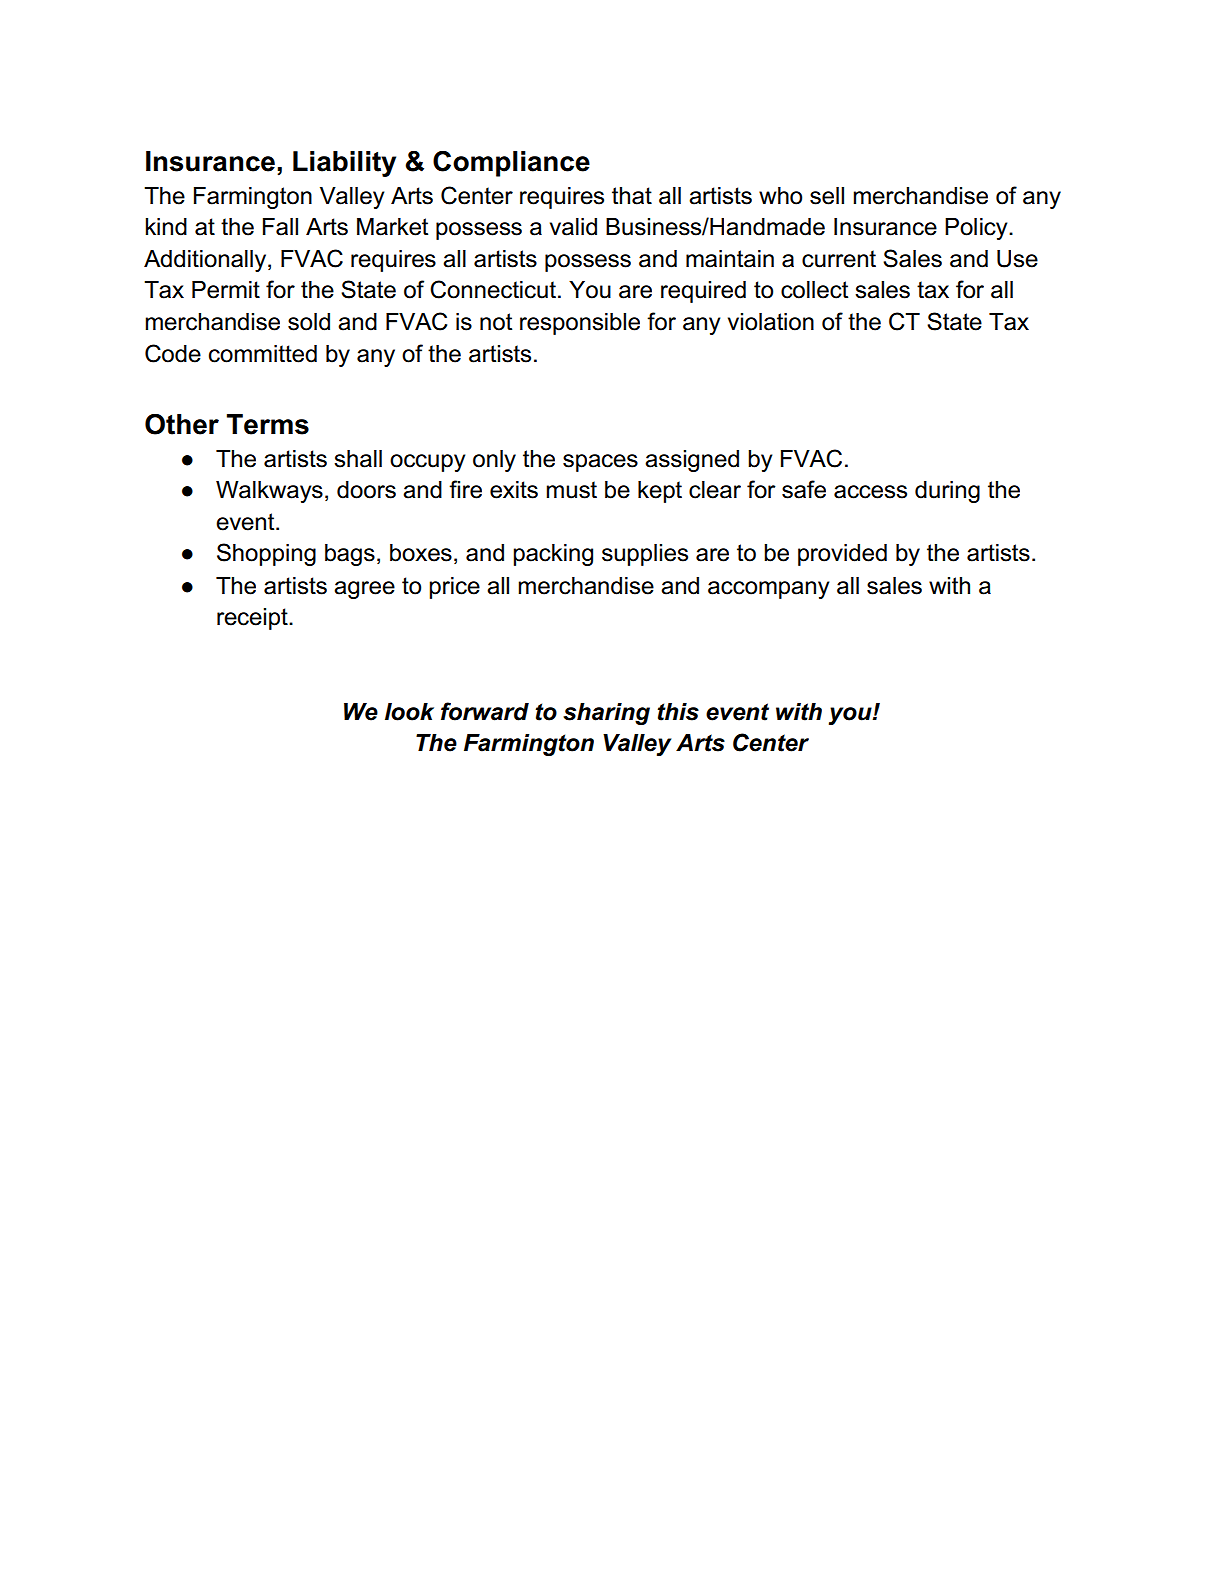 The image size is (1219, 1577). What do you see at coordinates (606, 714) in the screenshot?
I see `sharing` at bounding box center [606, 714].
